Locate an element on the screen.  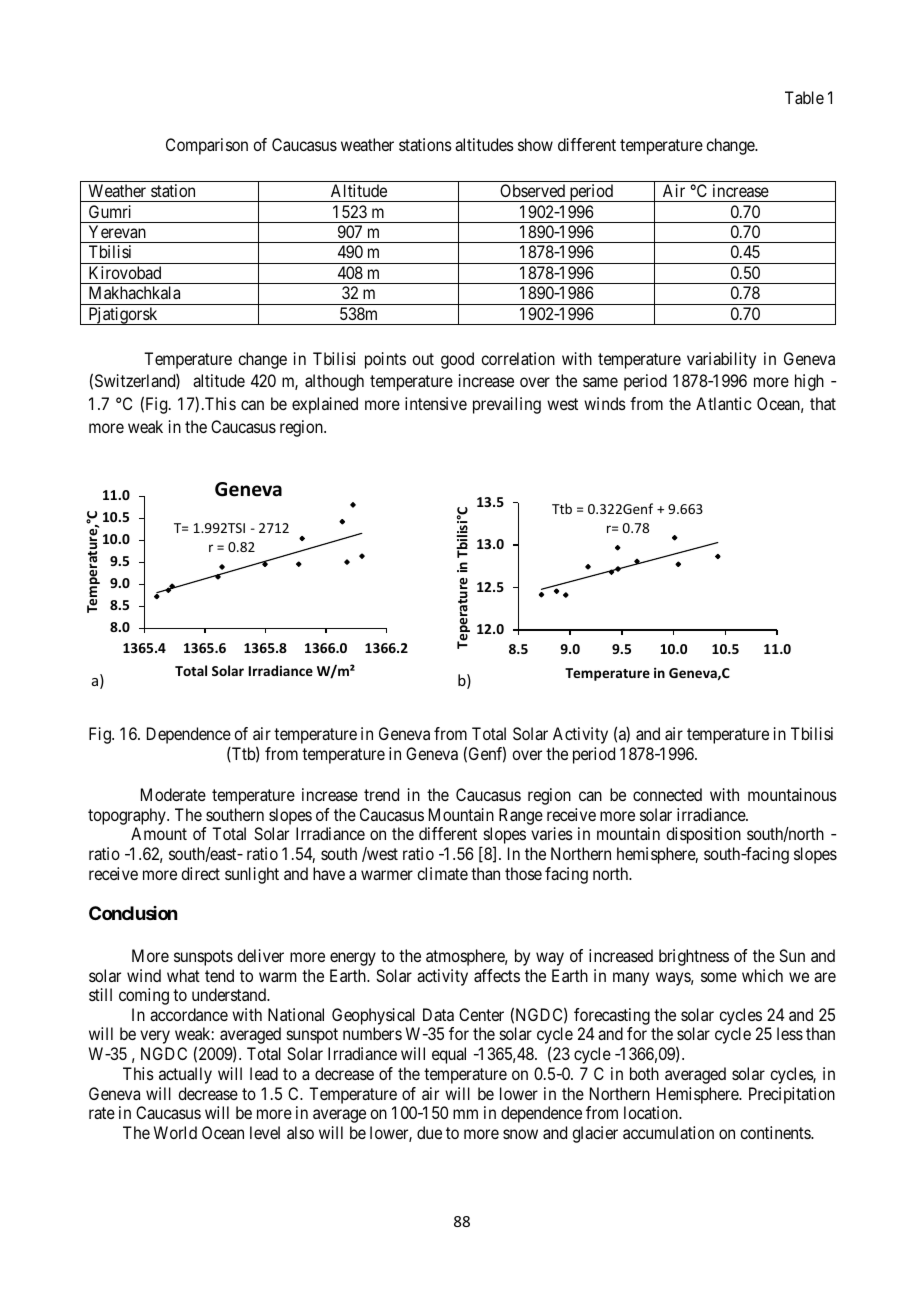
connected is located at coordinates (667, 794).
